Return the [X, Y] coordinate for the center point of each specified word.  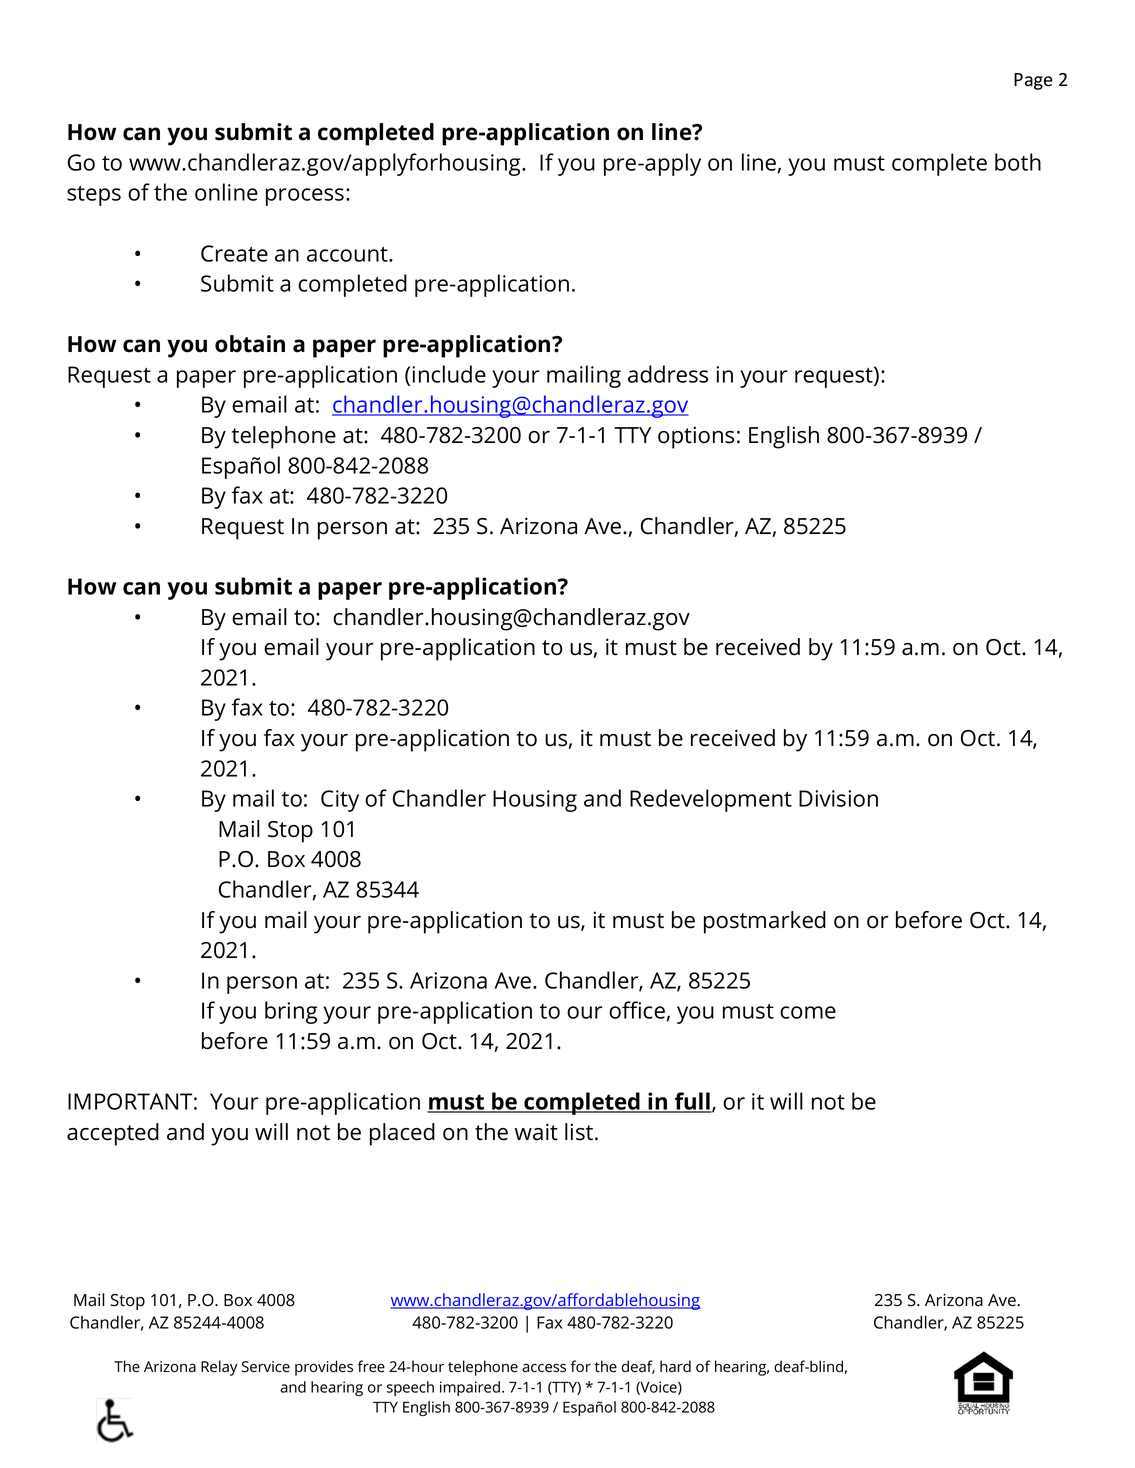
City [340, 801]
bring [291, 1012]
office [637, 1010]
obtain [250, 344]
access [544, 1368]
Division [838, 798]
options [696, 437]
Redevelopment [711, 800]
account [348, 254]
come [808, 1012]
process [305, 197]
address [668, 374]
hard [675, 1366]
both [1018, 162]
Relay [219, 1368]
